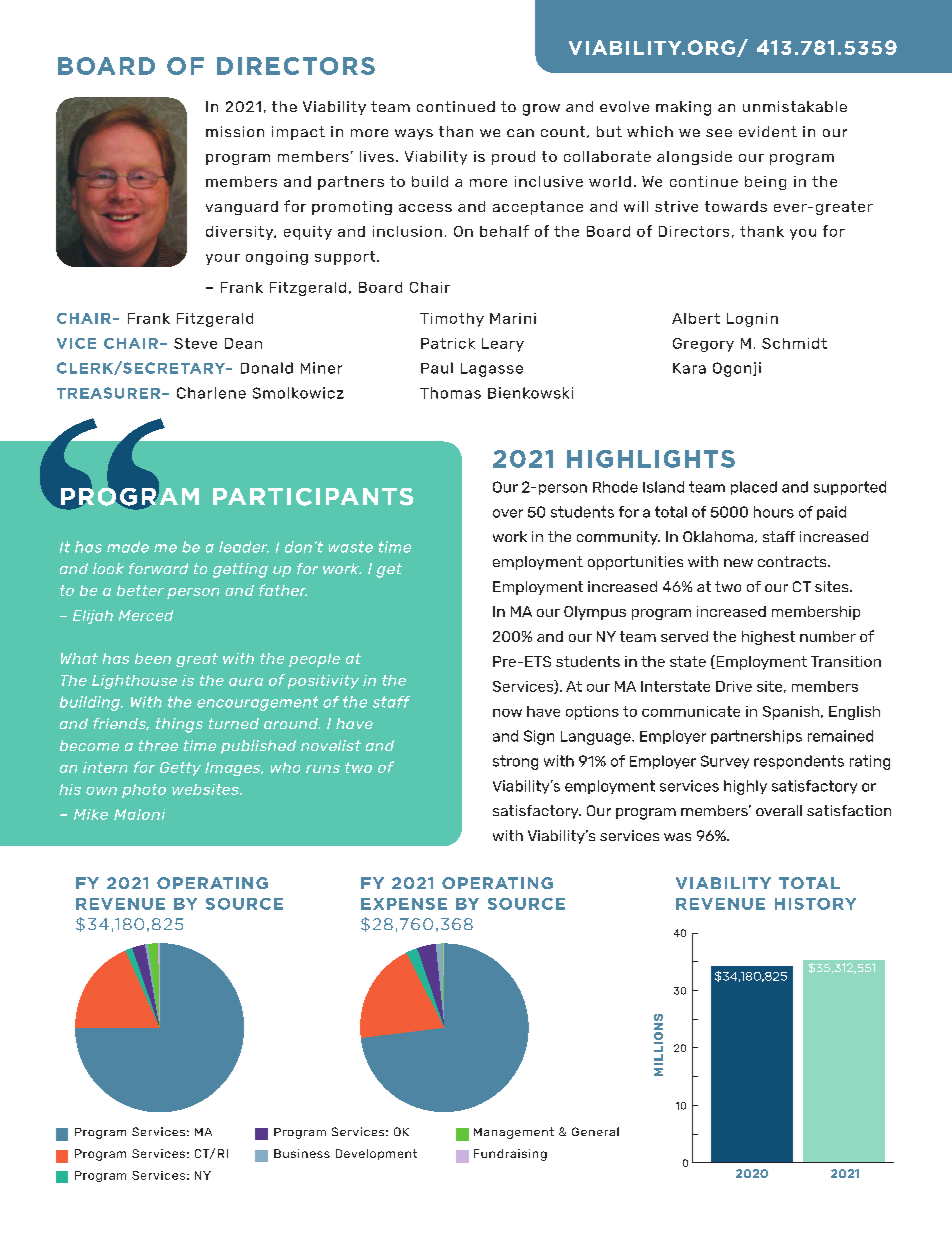  What do you see at coordinates (515, 762) in the image?
I see `strong` at bounding box center [515, 762].
